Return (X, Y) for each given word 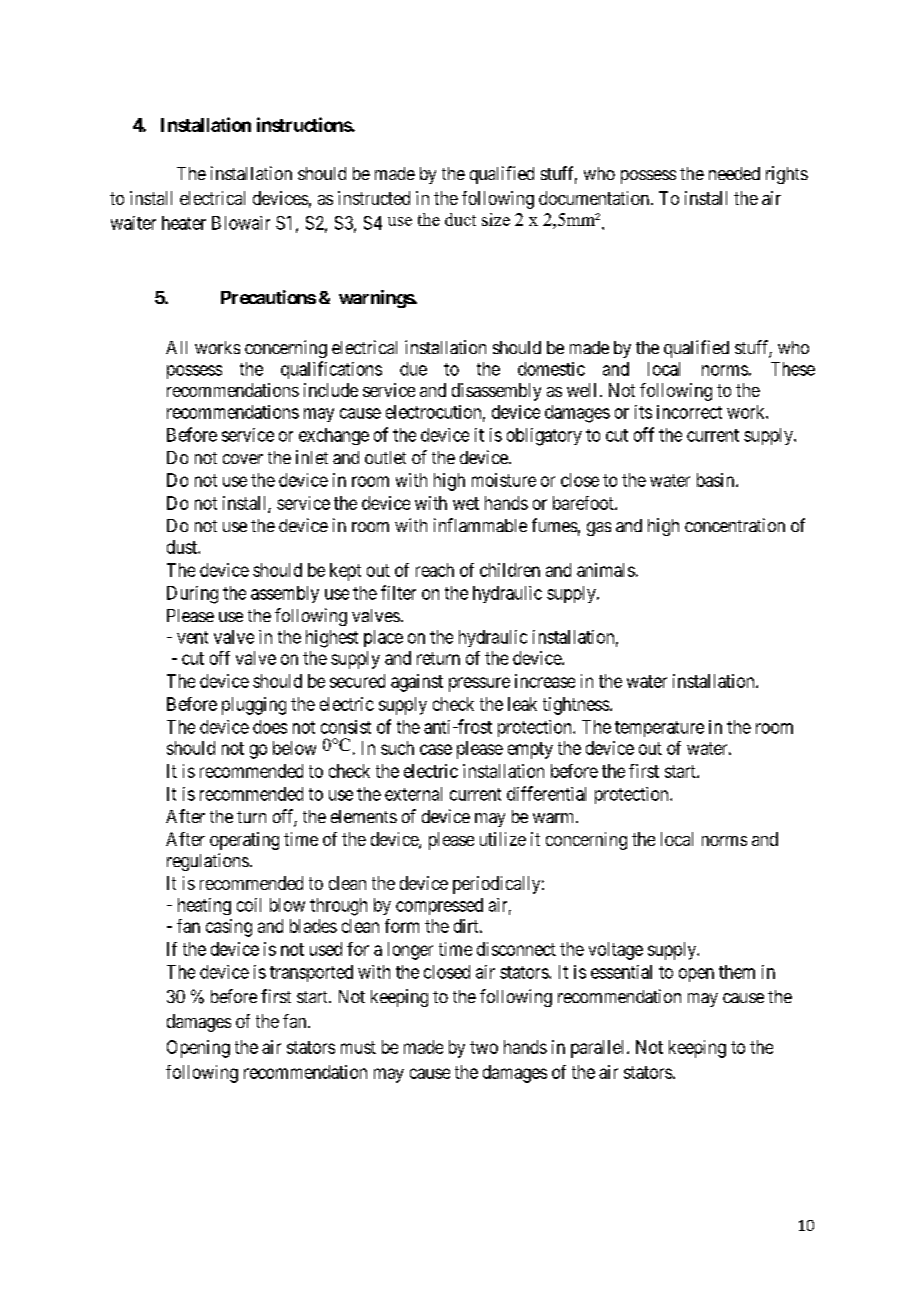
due (413, 369)
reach (435, 570)
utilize (503, 839)
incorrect (689, 412)
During (192, 595)
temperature (659, 729)
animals (606, 570)
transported (311, 973)
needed (734, 173)
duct (460, 219)
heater (184, 223)
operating (244, 841)
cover (243, 459)
